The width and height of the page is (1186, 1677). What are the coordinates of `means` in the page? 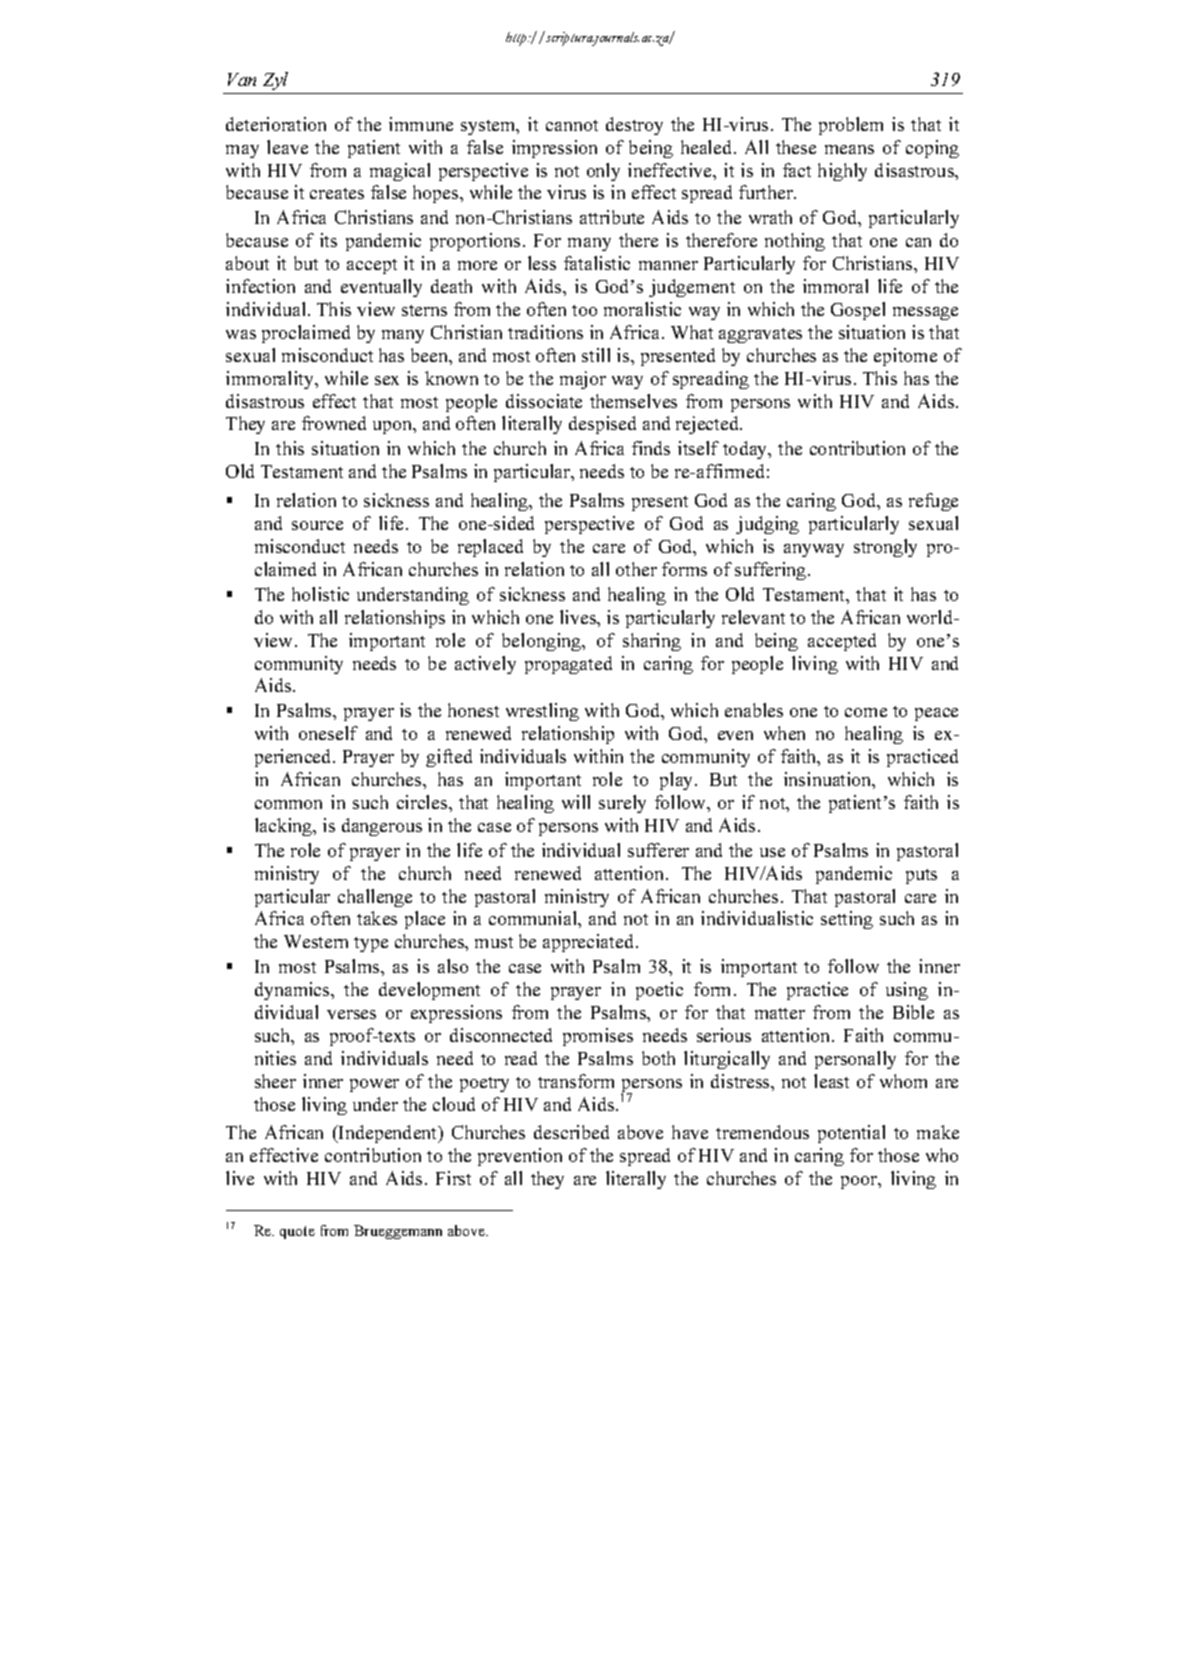 It's located at (849, 149).
